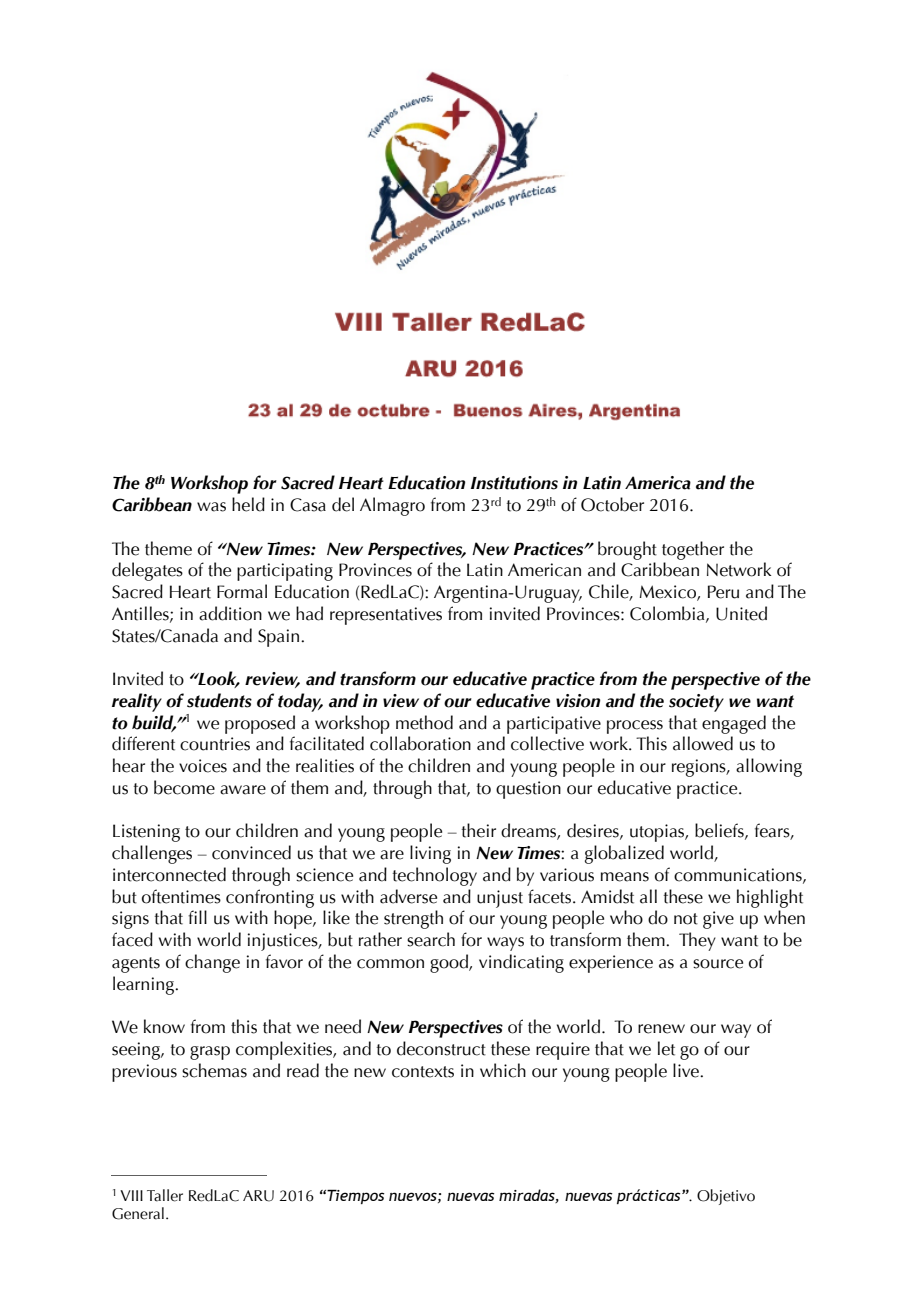  I want to click on living, so click(430, 854).
